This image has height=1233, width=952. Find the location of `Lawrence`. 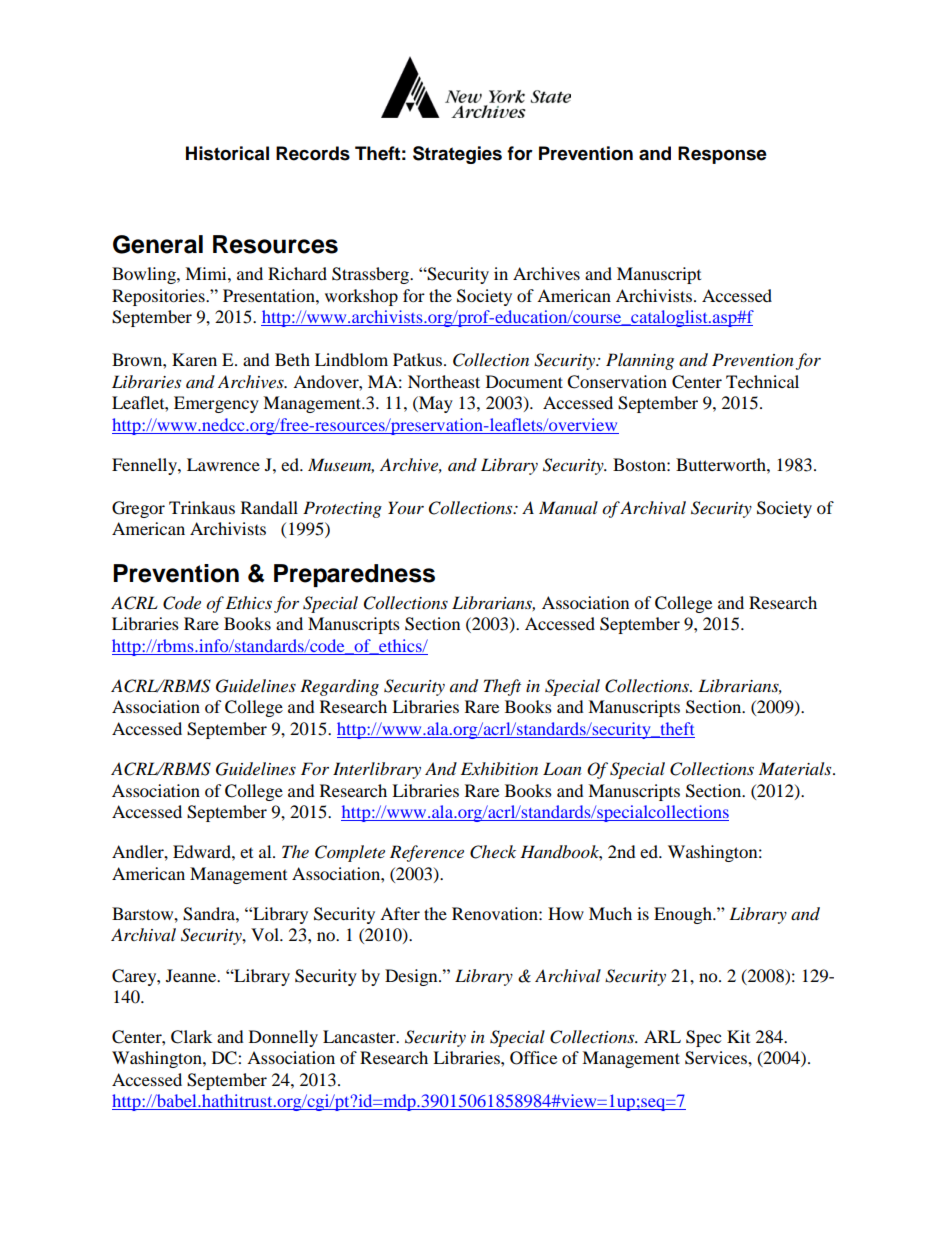

Lawrence is located at coordinates (223, 464).
